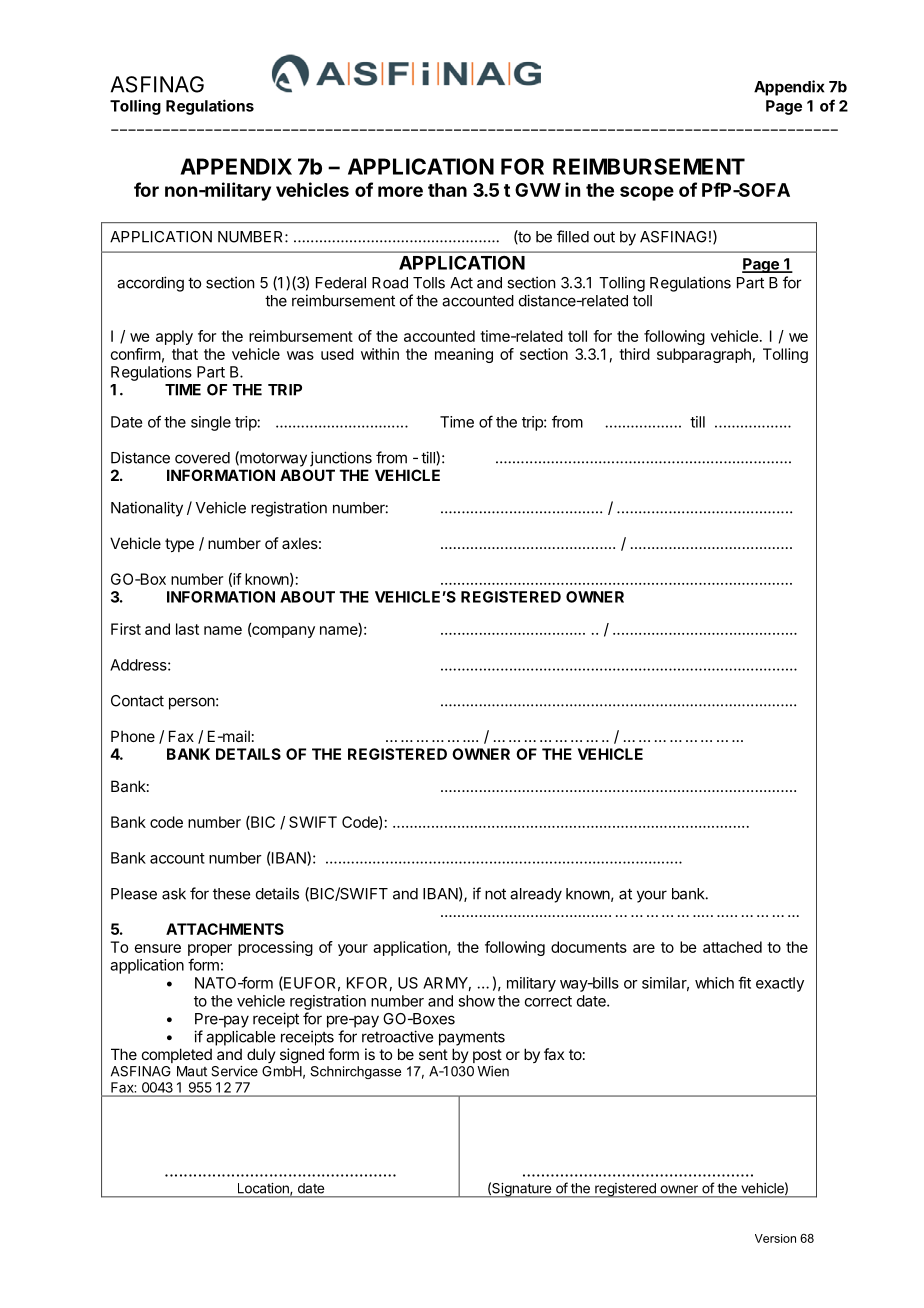 The image size is (924, 1308). Describe the element at coordinates (647, 193) in the screenshot. I see `scope` at that location.
